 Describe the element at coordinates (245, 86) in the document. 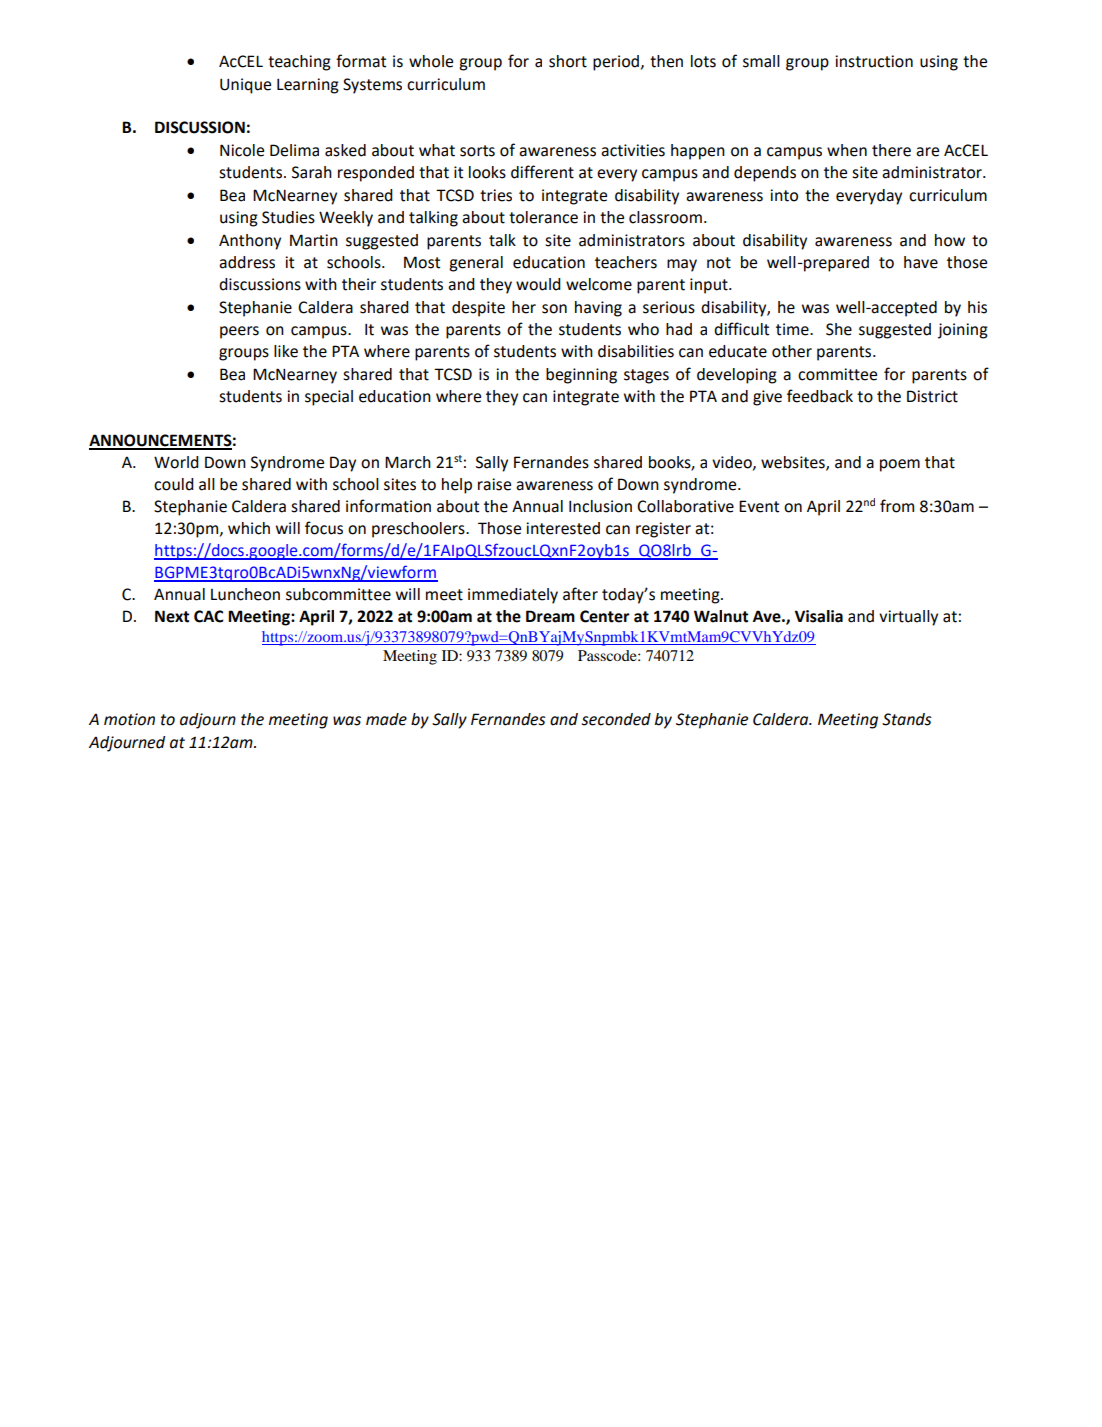

I see `Unique` at that location.
